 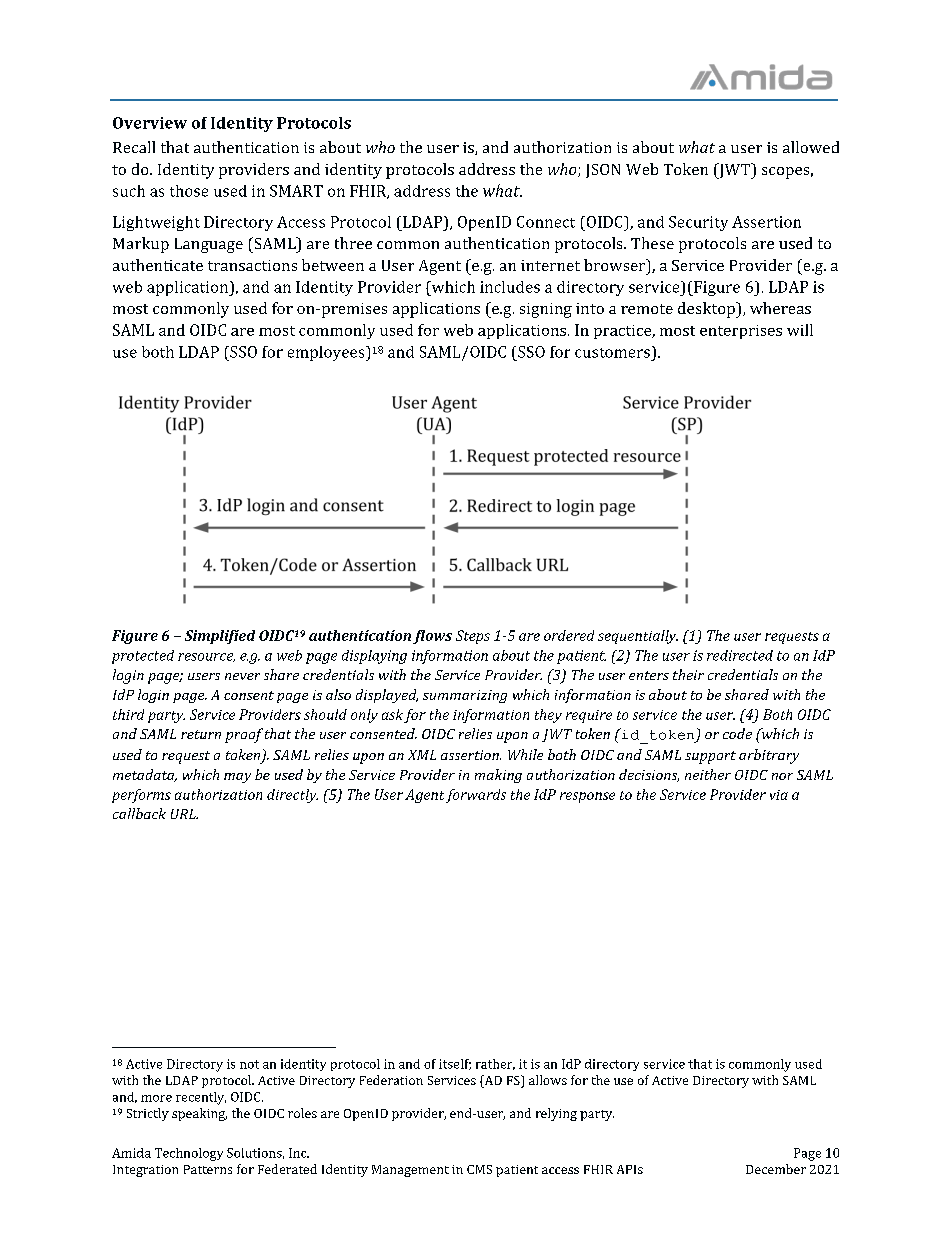 What do you see at coordinates (189, 191) in the screenshot?
I see `those` at bounding box center [189, 191].
